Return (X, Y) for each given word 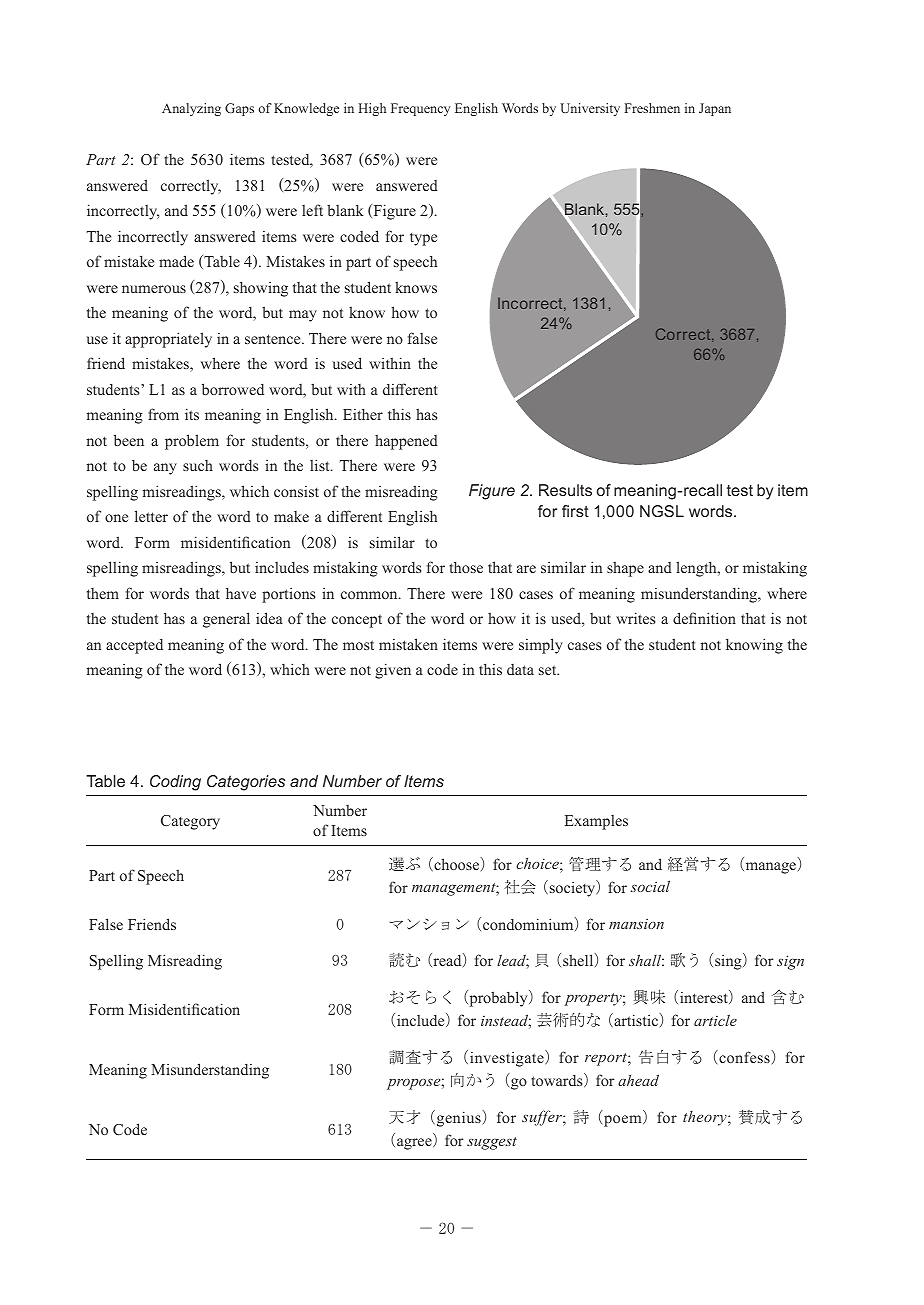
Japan (715, 109)
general (226, 620)
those (466, 567)
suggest (492, 1143)
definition (704, 618)
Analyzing (191, 109)
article (715, 1020)
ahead (638, 1080)
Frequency (420, 109)
